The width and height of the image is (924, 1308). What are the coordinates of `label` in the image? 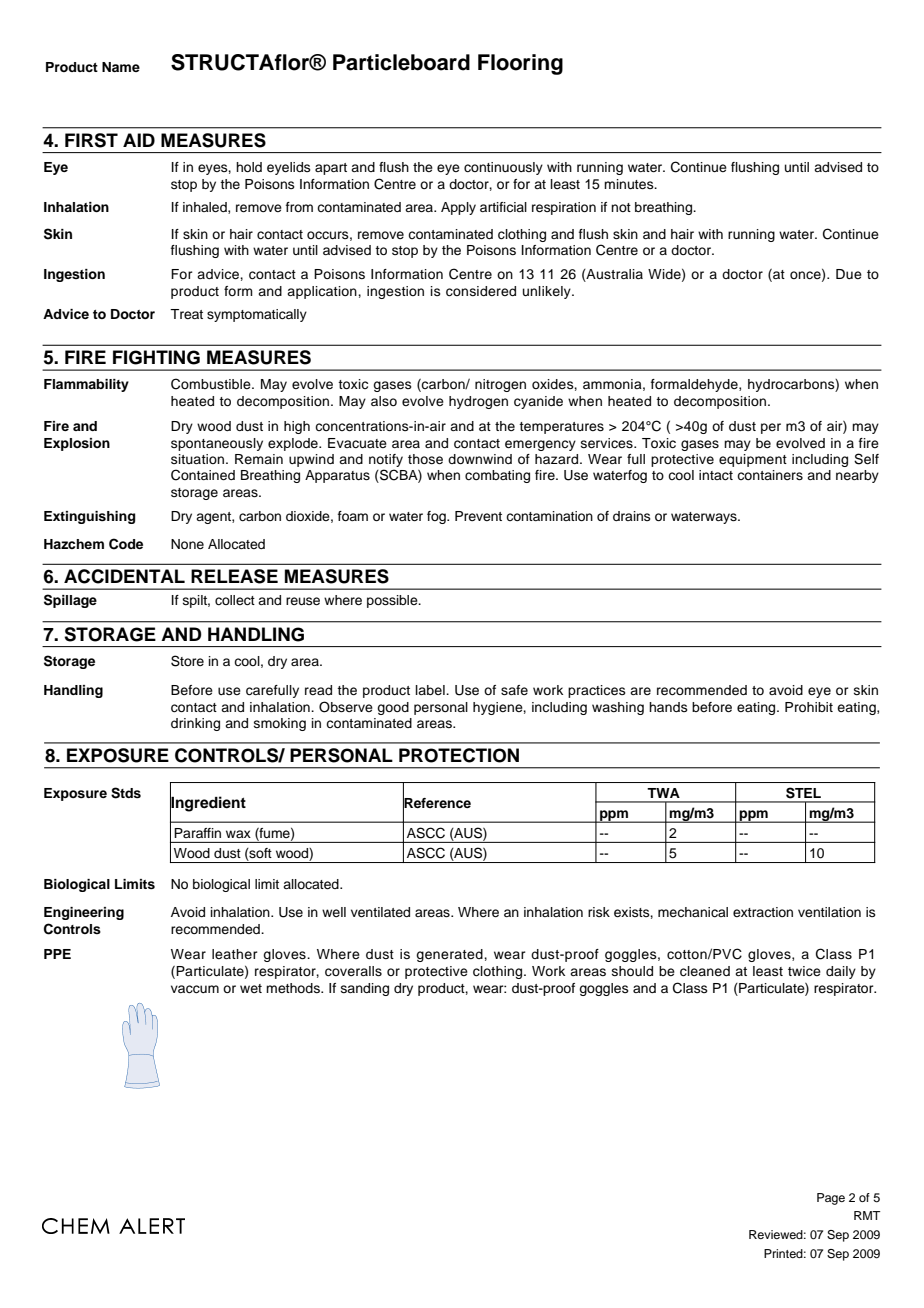 It's located at (431, 690).
